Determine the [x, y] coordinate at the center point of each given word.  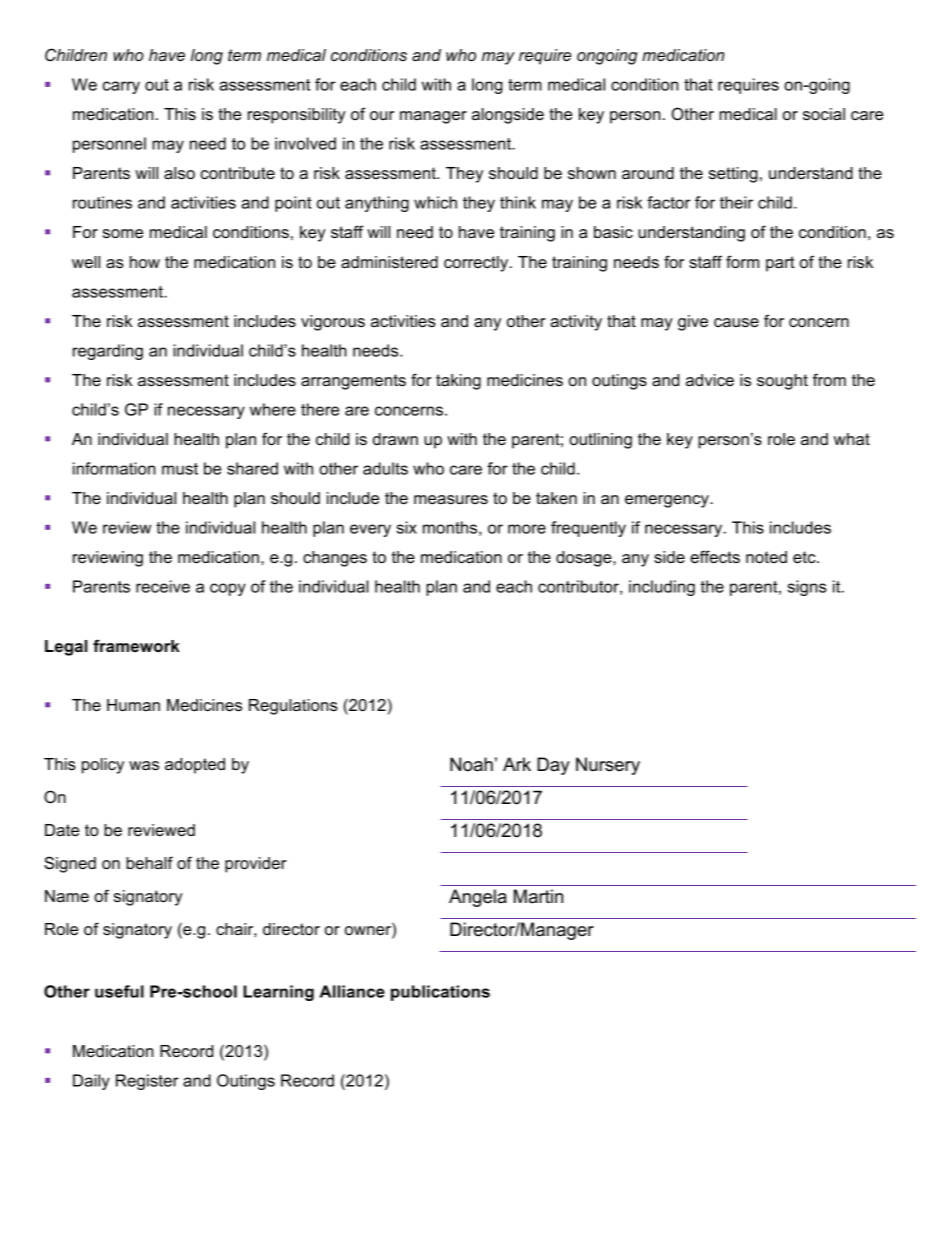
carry [121, 87]
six [407, 527]
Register [147, 1082]
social [824, 114]
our [382, 115]
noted [766, 557]
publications [440, 993]
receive [163, 586]
